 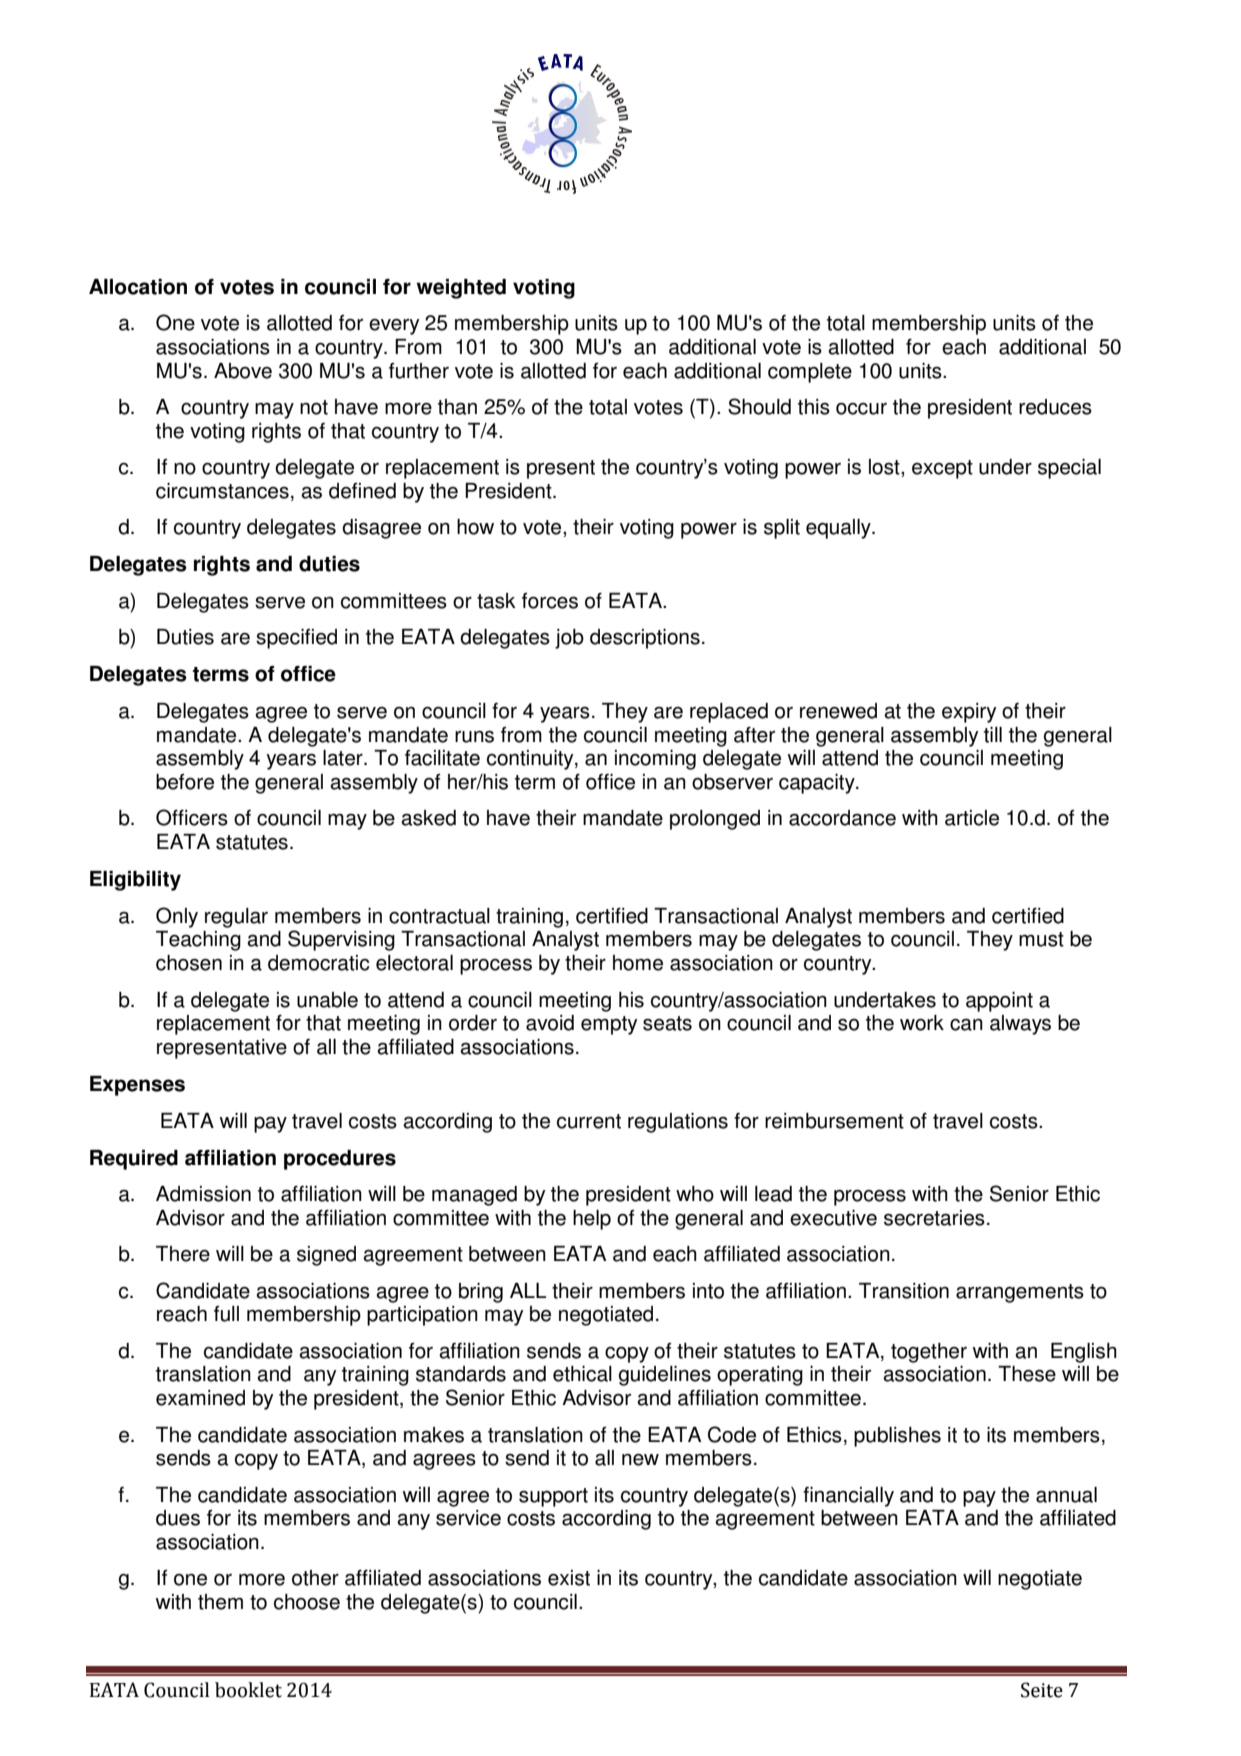 I want to click on home, so click(x=638, y=963).
